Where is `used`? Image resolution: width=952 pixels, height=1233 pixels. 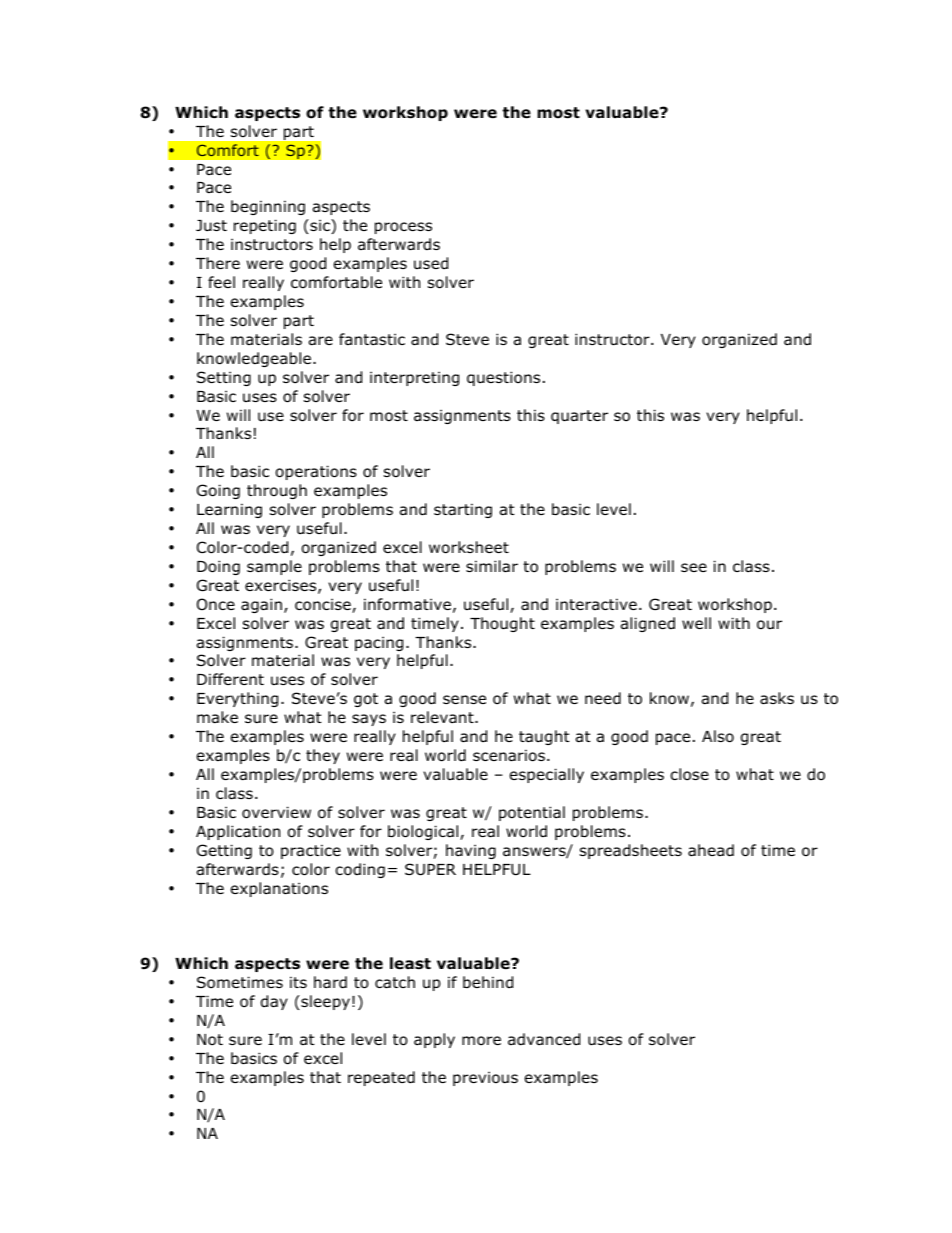 used is located at coordinates (431, 263).
